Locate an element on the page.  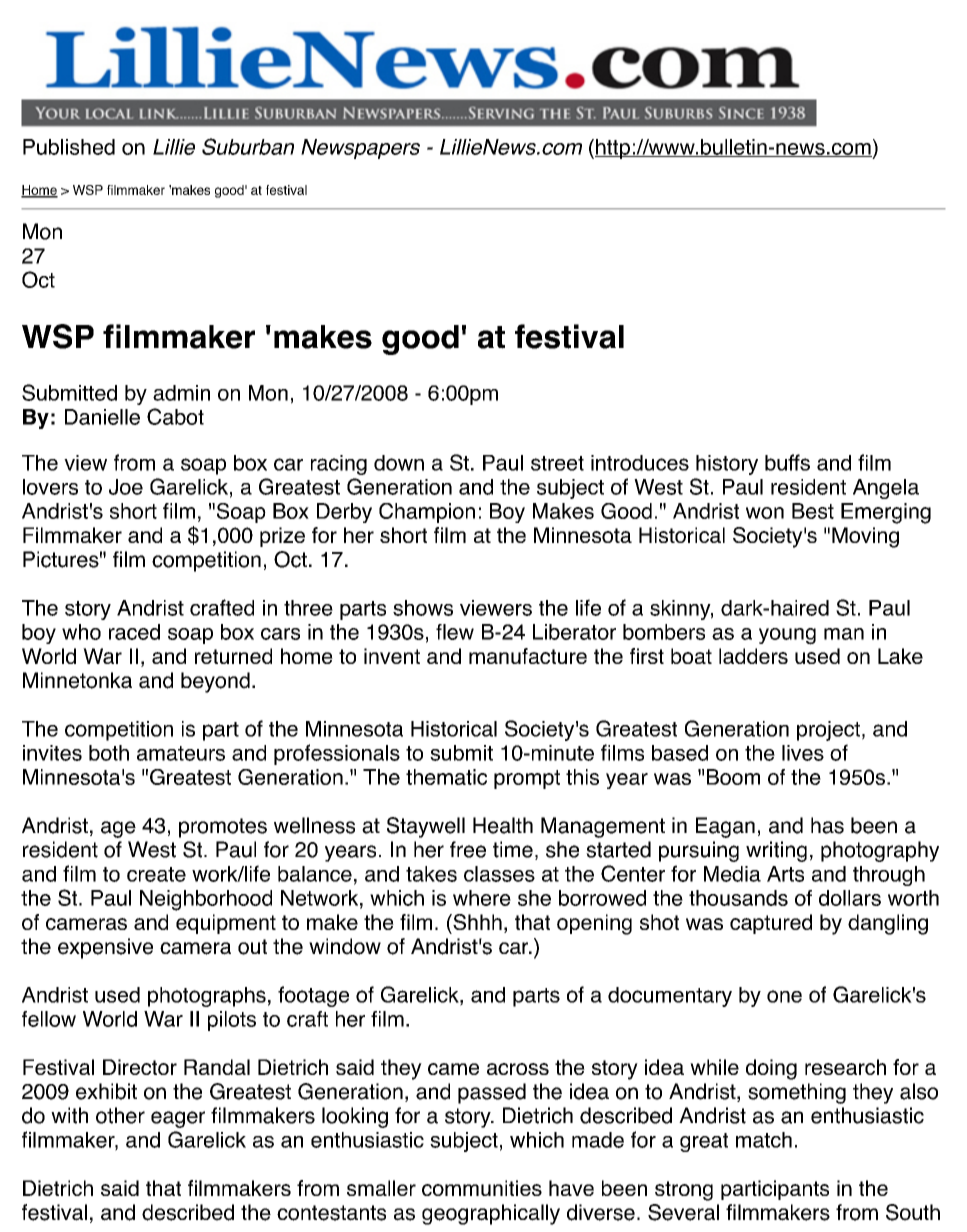
Suburban is located at coordinates (248, 146).
